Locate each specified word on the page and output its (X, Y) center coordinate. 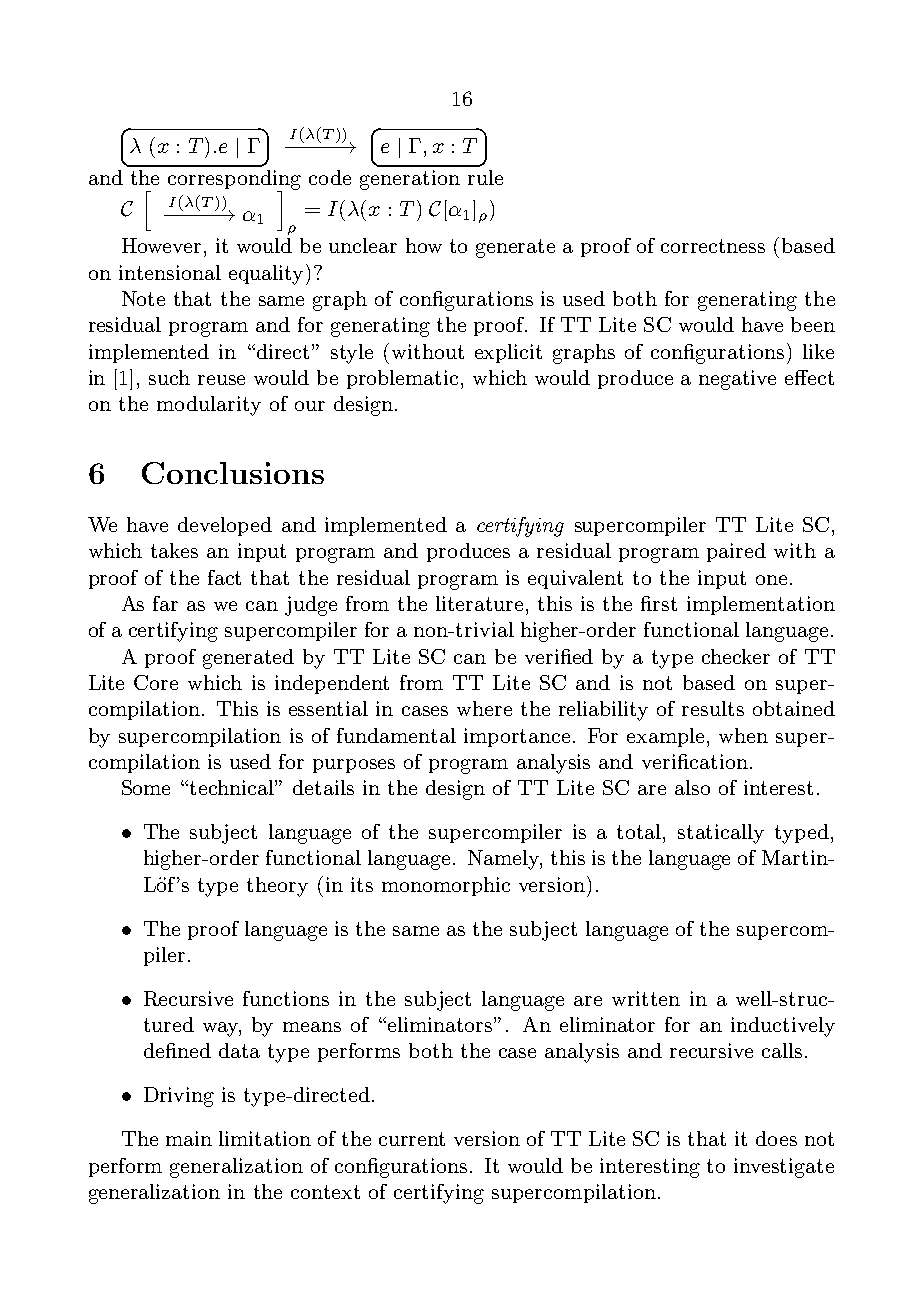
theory (277, 887)
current (412, 1139)
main (189, 1138)
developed (225, 526)
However (161, 245)
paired (736, 552)
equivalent (575, 579)
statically (721, 834)
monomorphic (446, 886)
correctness (713, 246)
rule (485, 177)
